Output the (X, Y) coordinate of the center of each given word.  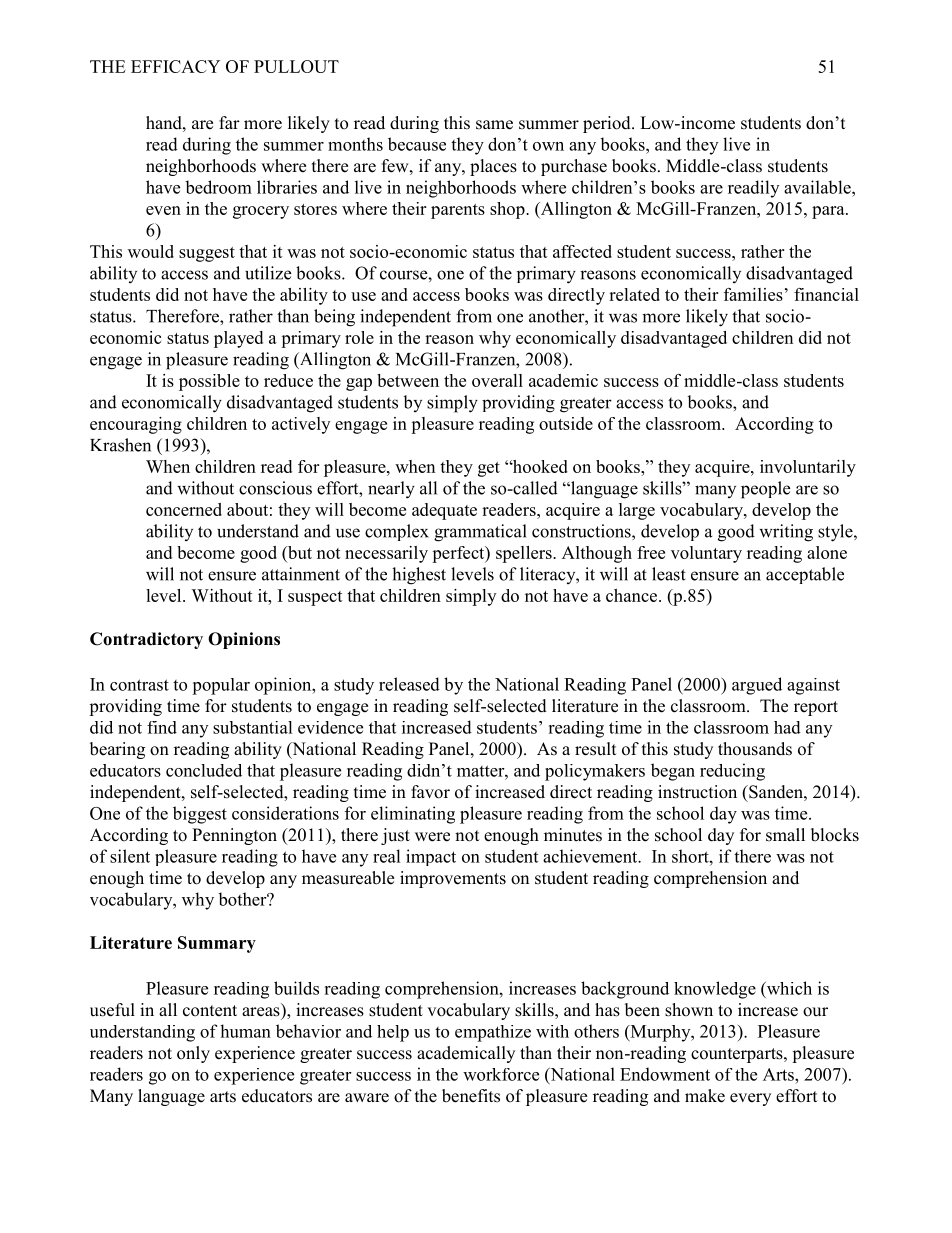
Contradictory (146, 640)
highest (419, 576)
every (750, 1099)
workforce (501, 1074)
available (818, 187)
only (193, 1054)
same (494, 125)
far (229, 122)
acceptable (805, 575)
